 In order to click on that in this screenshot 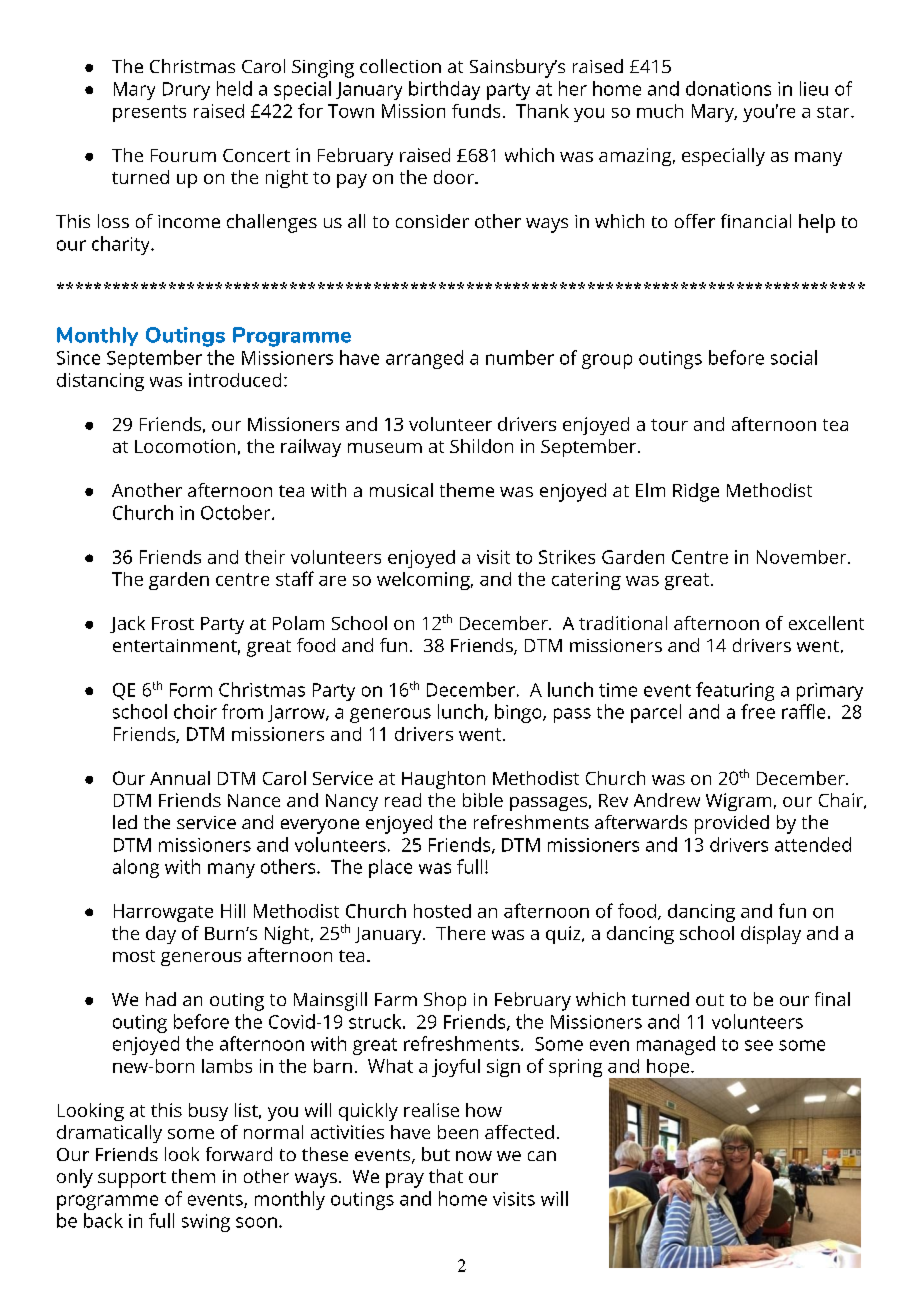, I will do `click(446, 1176)`.
